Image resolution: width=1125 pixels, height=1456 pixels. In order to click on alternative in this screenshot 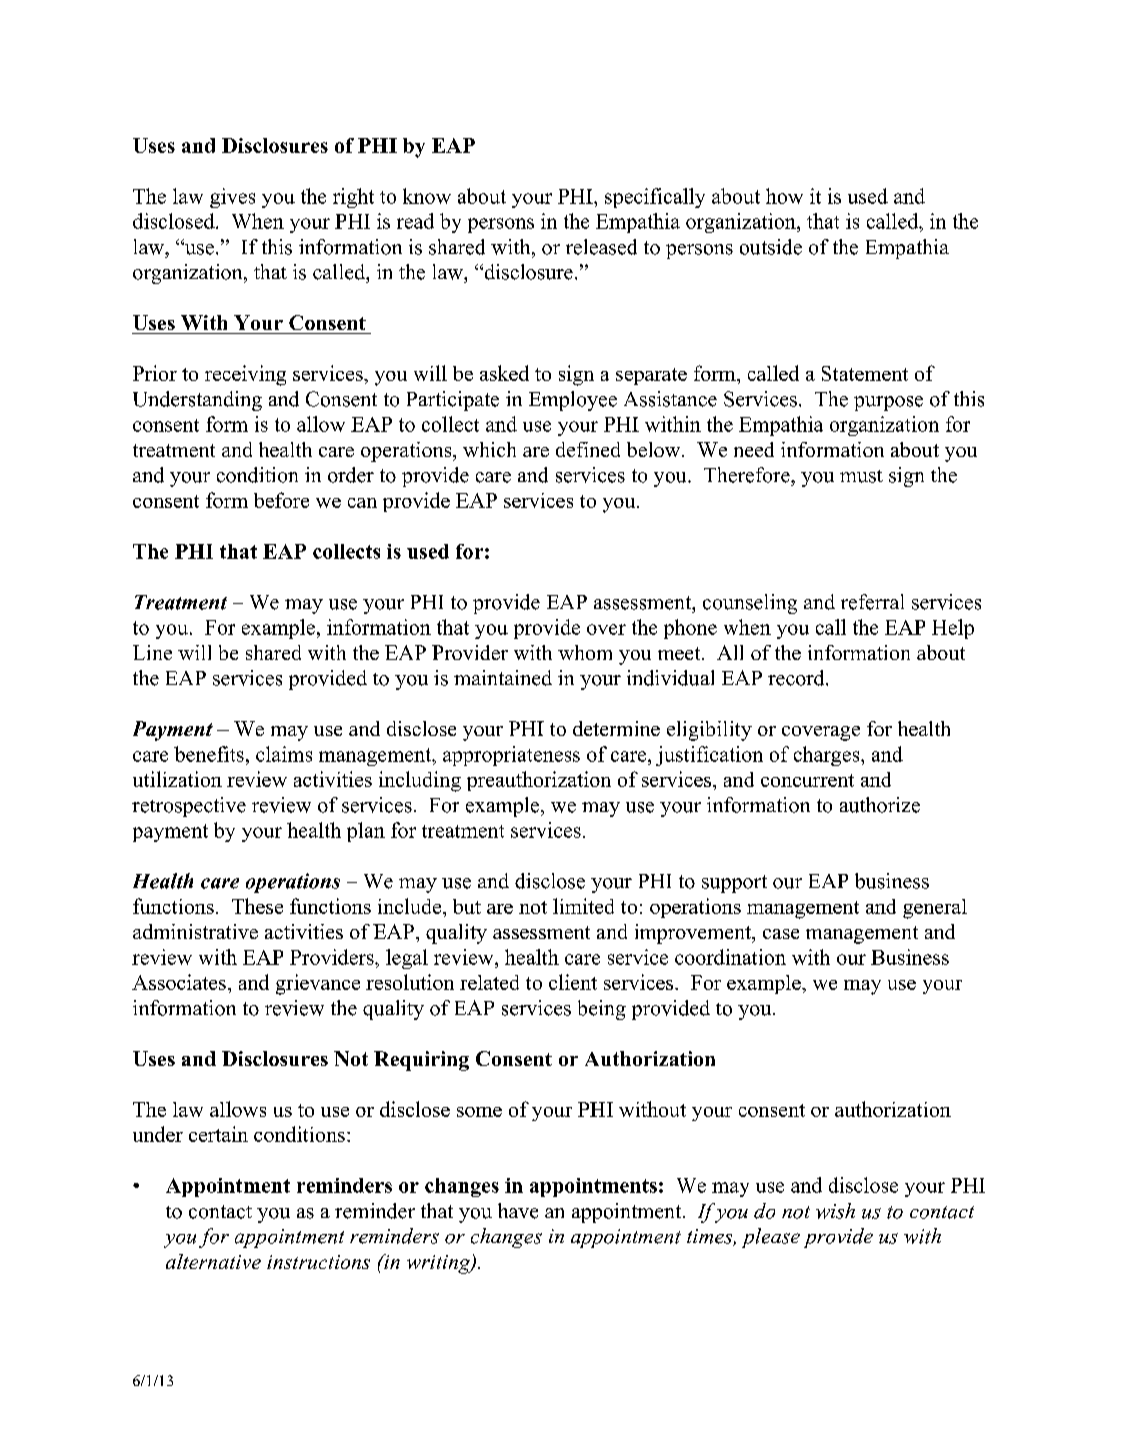, I will do `click(213, 1261)`.
